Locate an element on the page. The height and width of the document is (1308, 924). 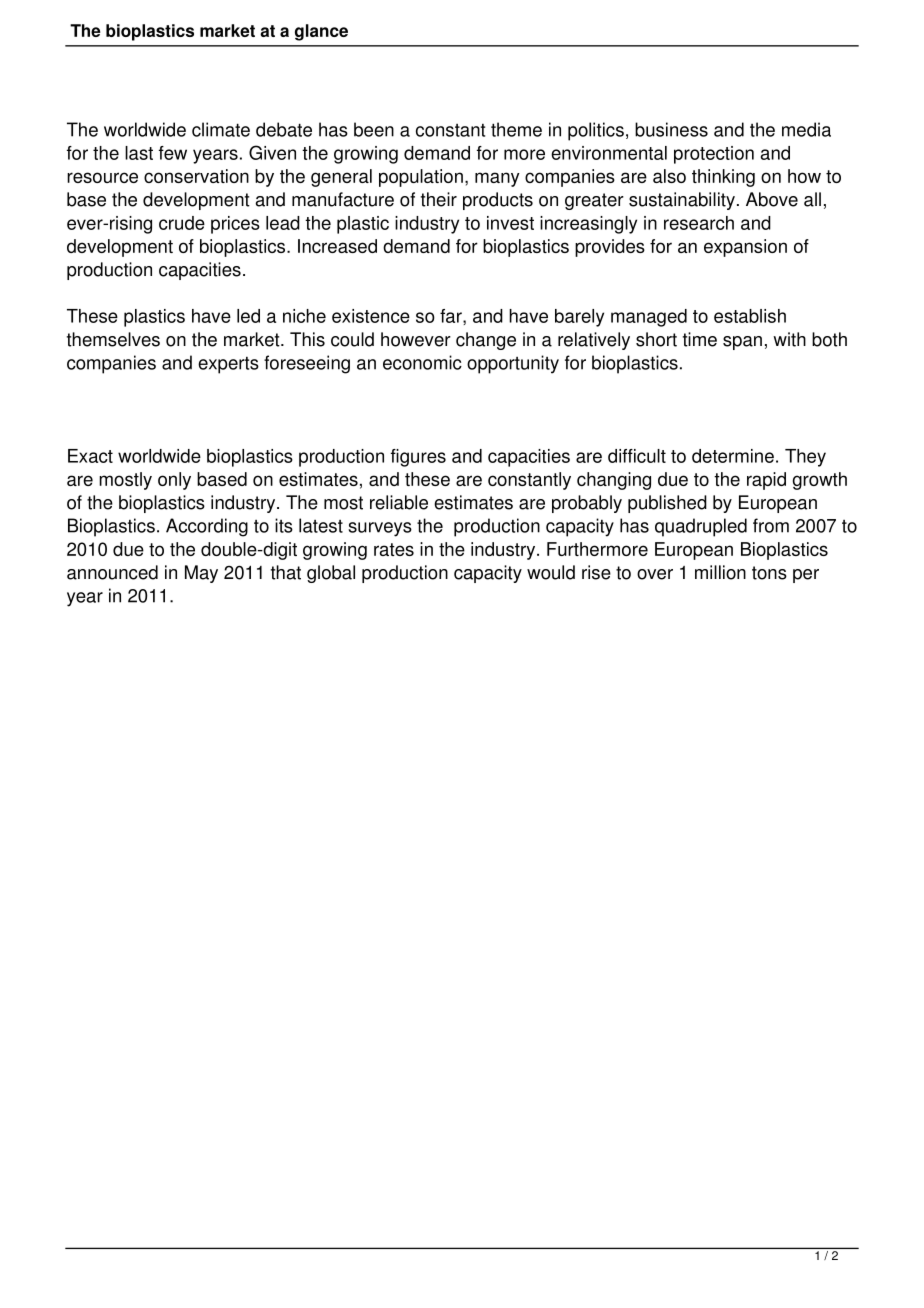
rates is located at coordinates (394, 549).
